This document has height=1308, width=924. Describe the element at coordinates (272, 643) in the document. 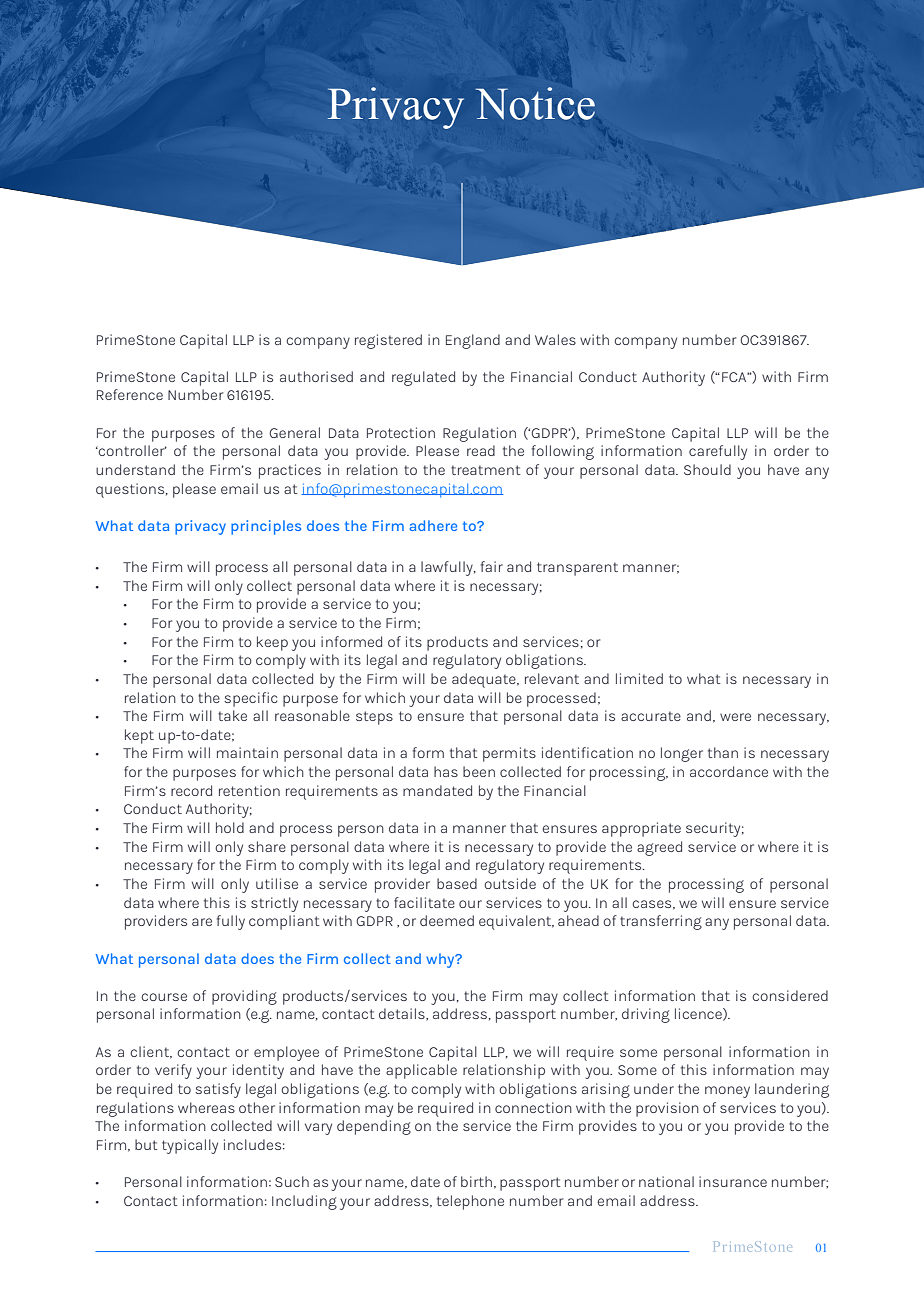

I see `keep` at that location.
